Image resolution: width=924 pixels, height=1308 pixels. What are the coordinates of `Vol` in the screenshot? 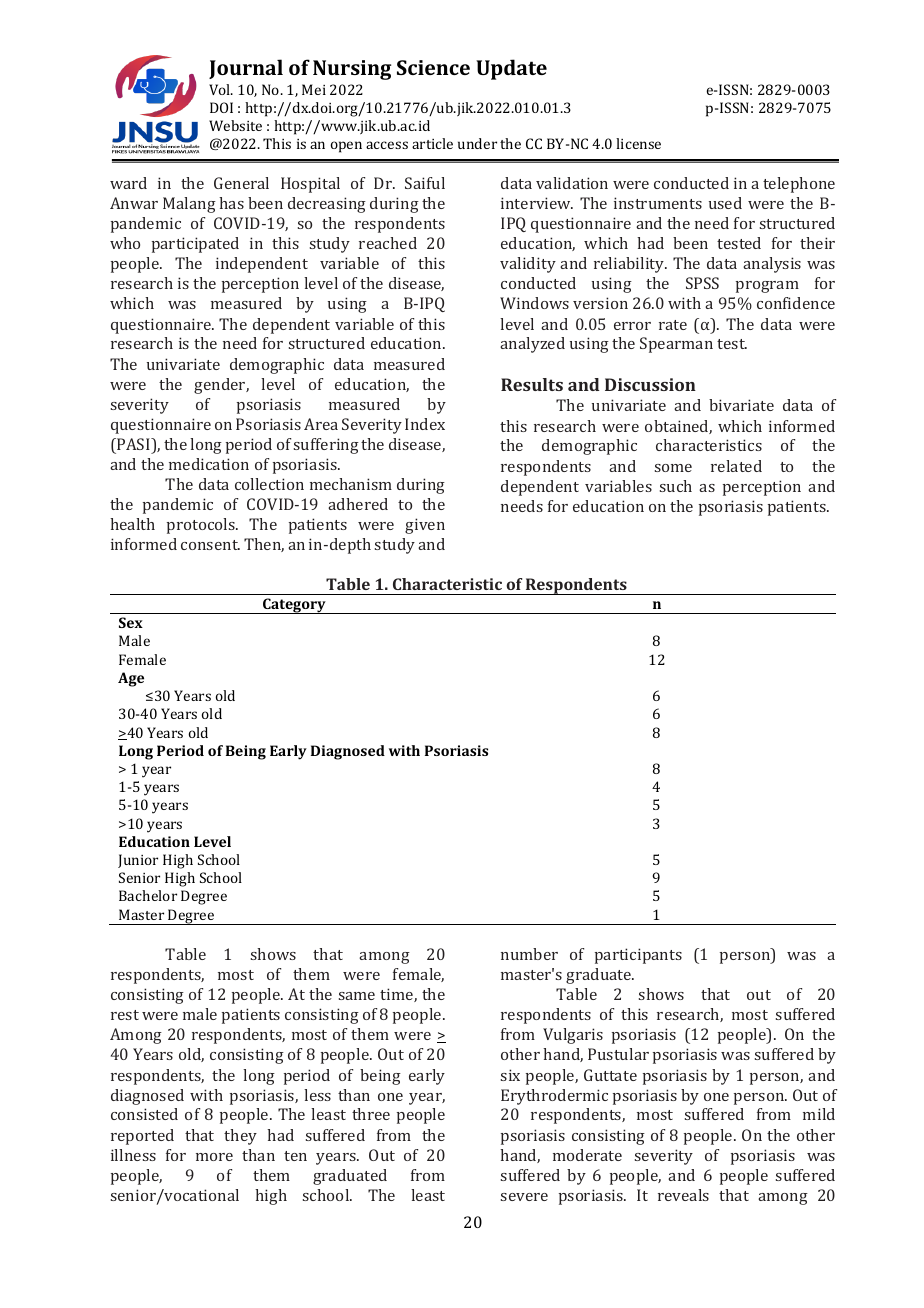 It's located at (221, 89).
